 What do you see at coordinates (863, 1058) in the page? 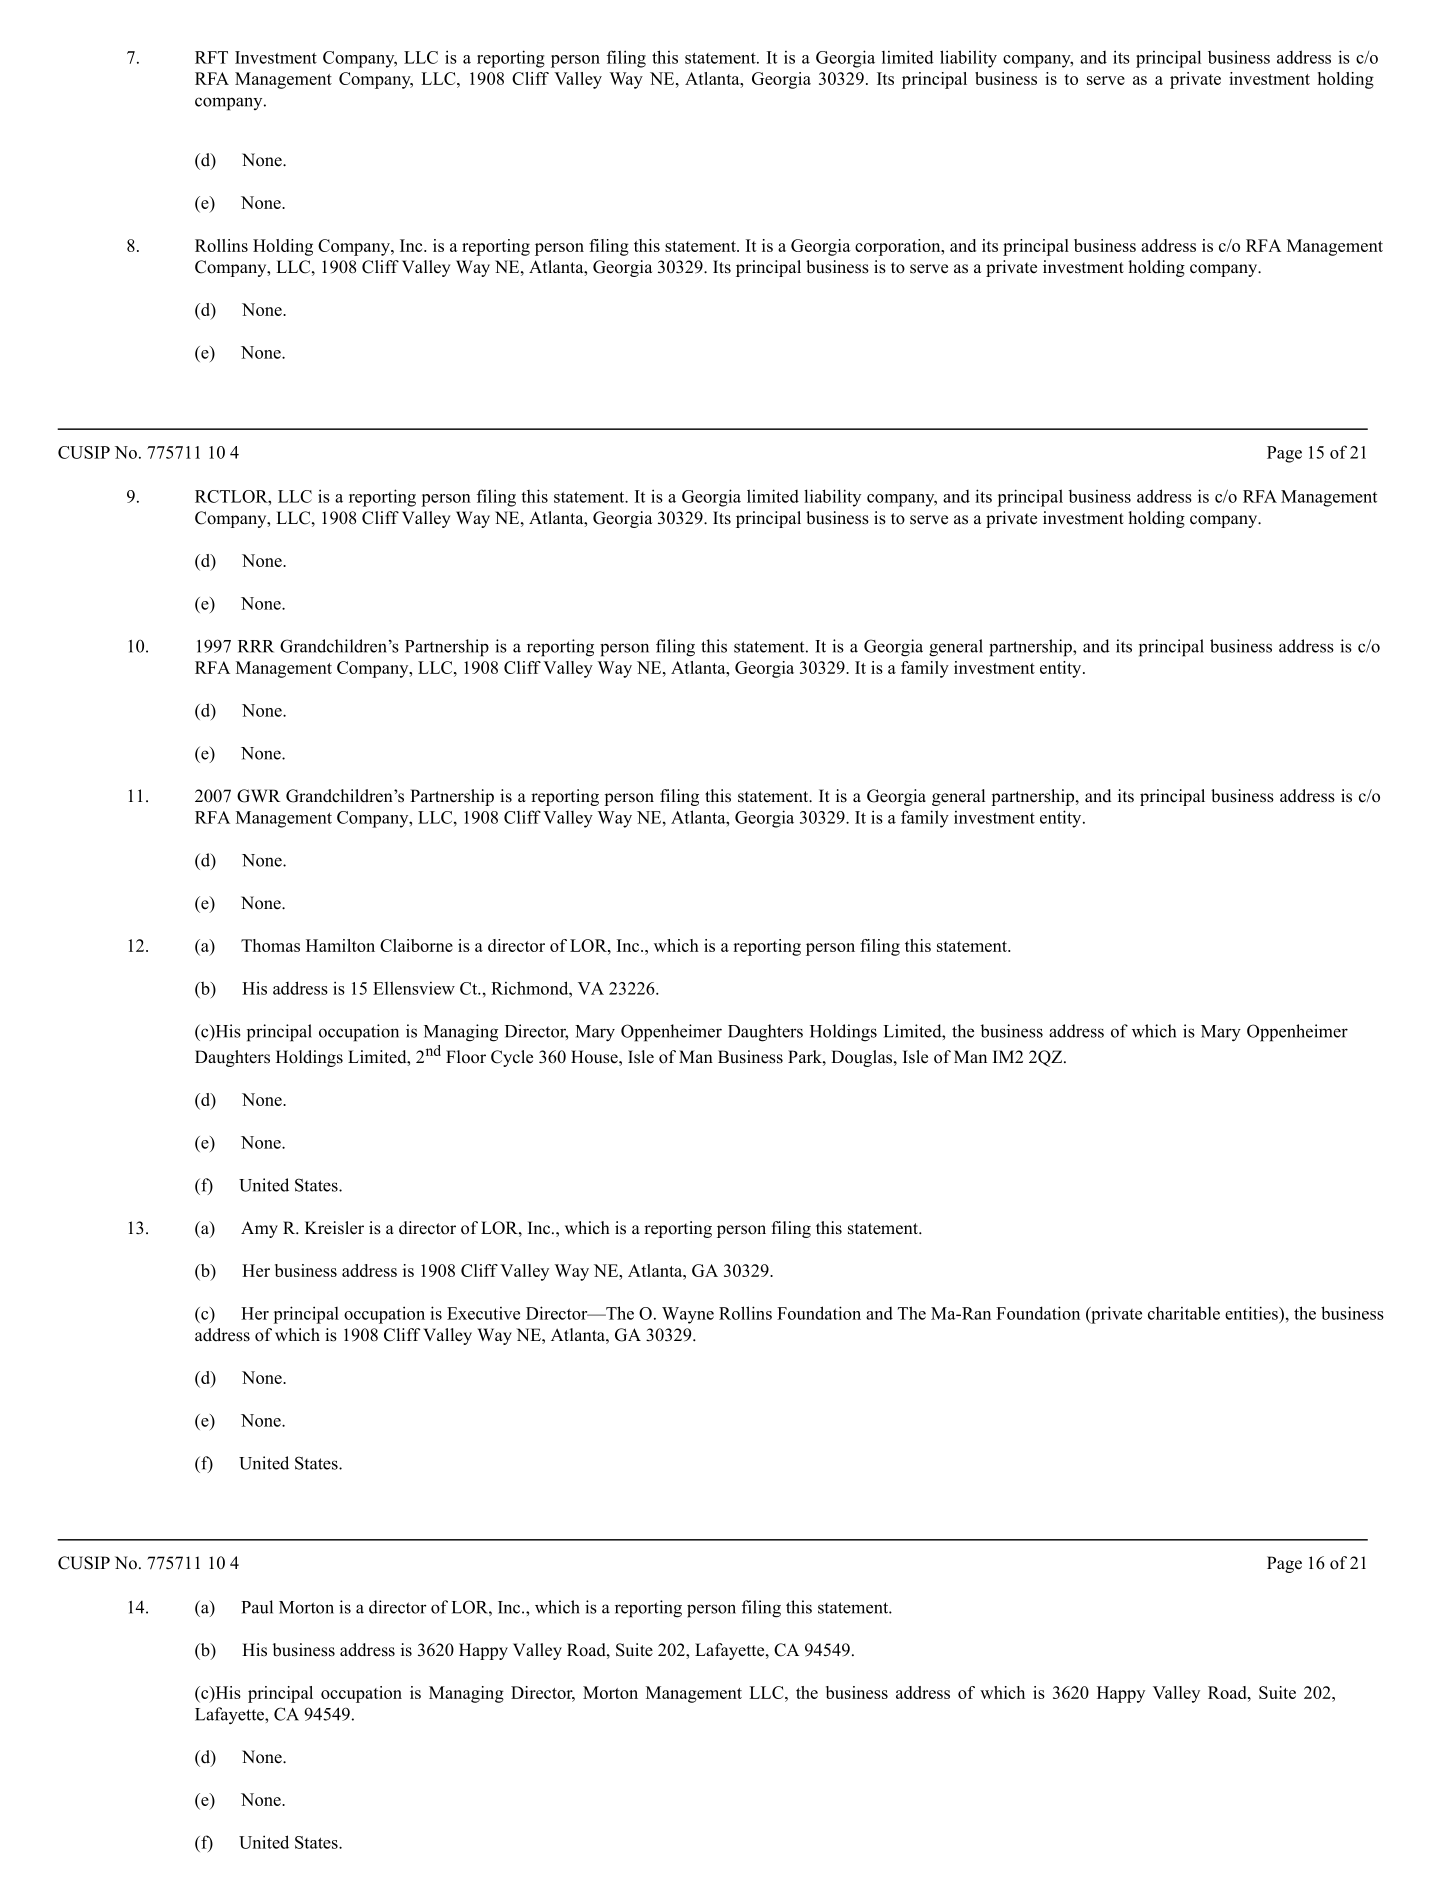
I see `Douglas` at bounding box center [863, 1058].
